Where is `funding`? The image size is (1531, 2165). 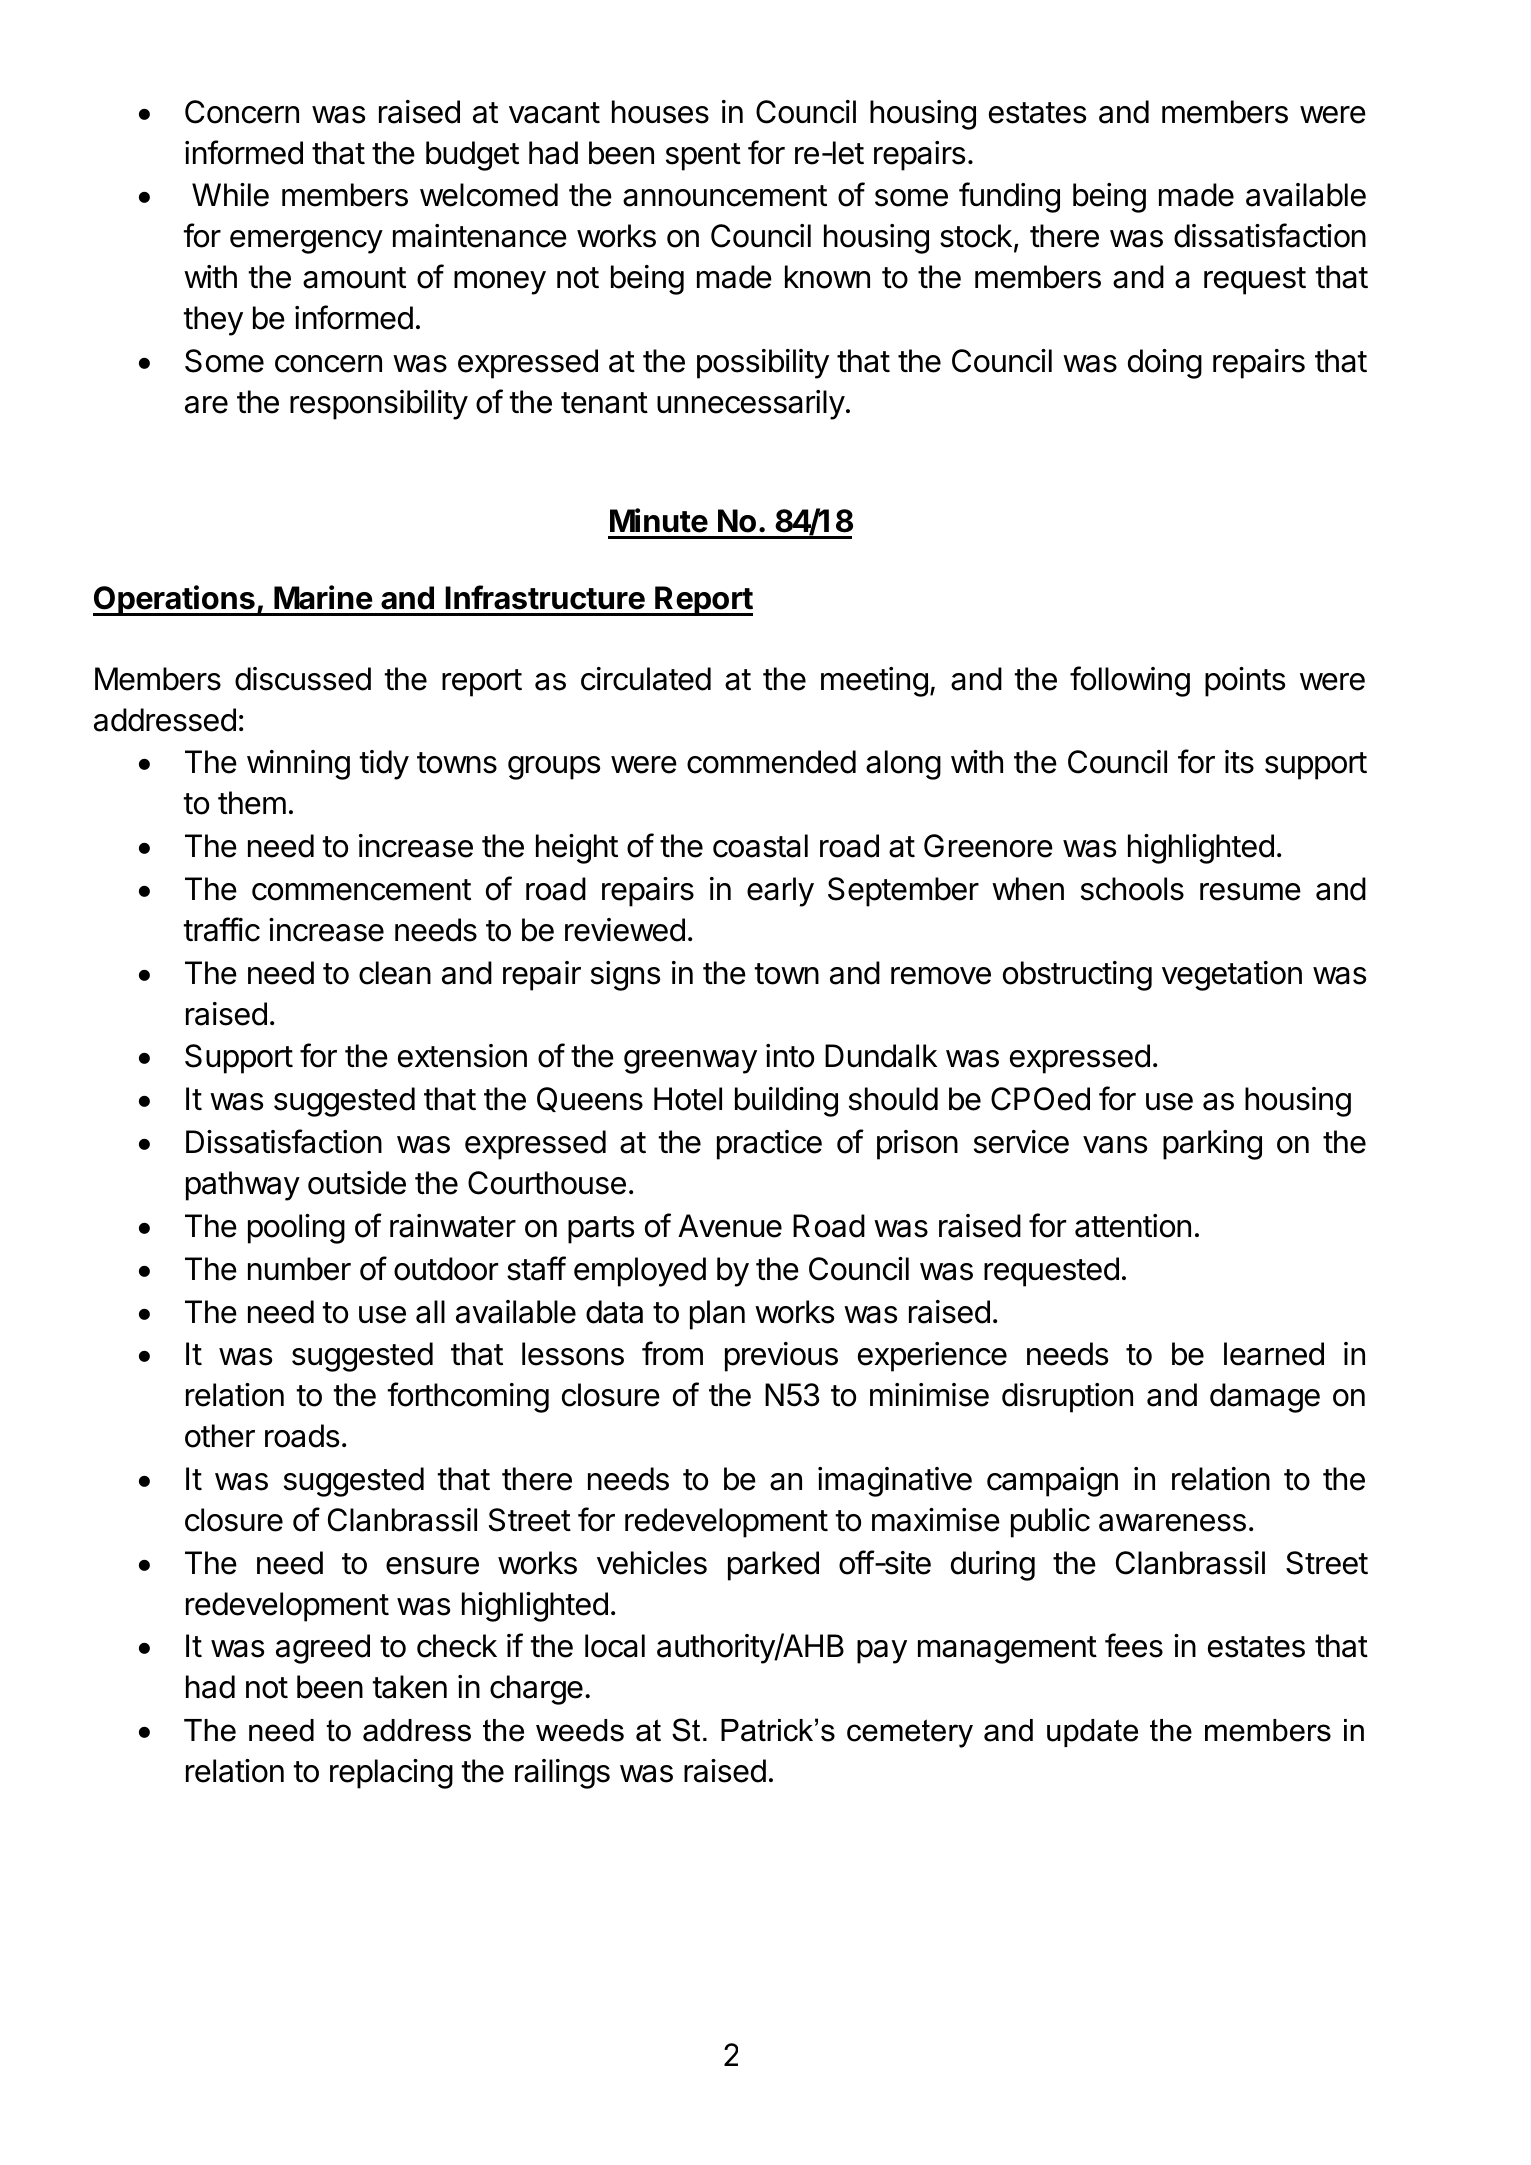
funding is located at coordinates (1009, 197).
